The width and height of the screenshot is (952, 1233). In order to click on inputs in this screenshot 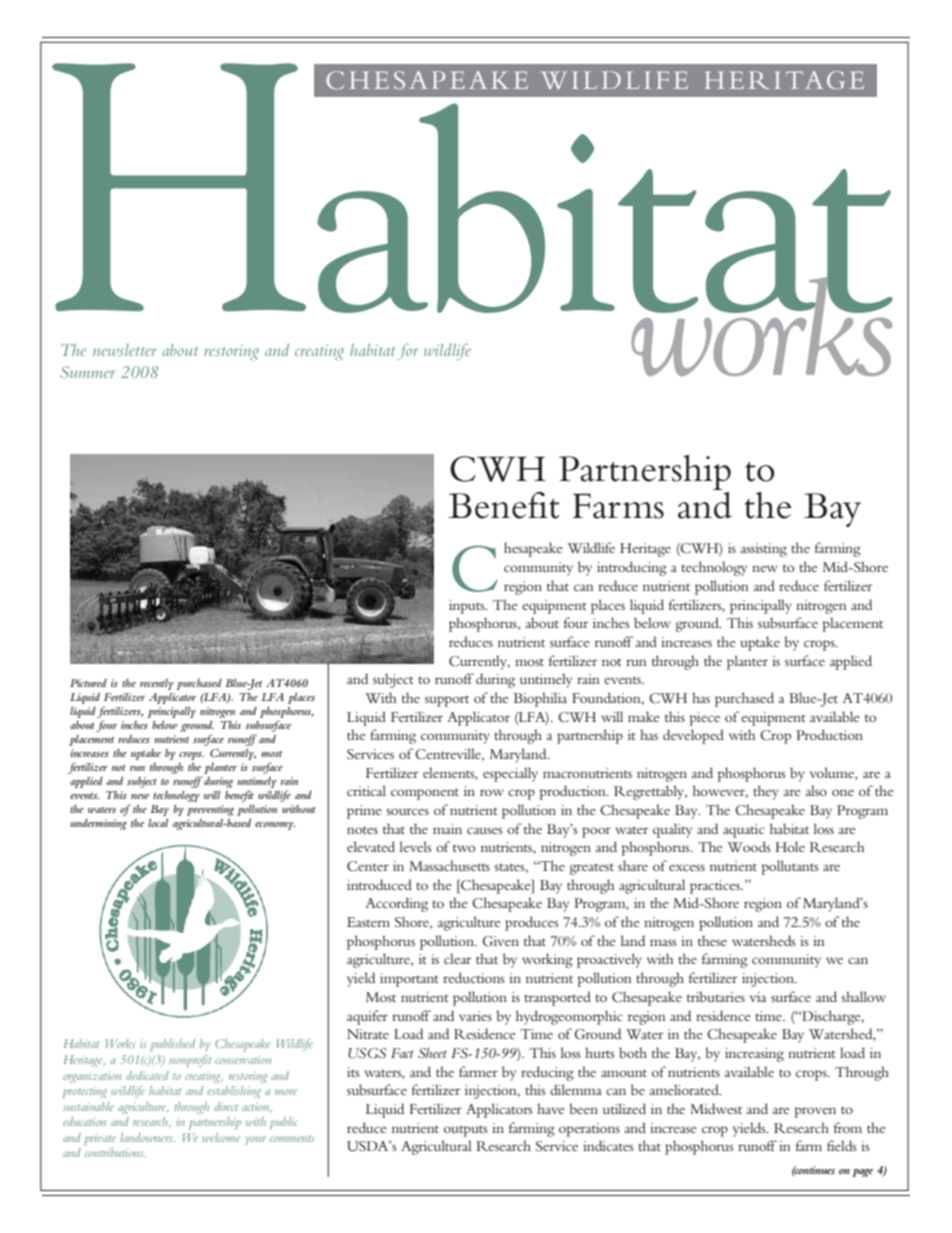, I will do `click(468, 607)`.
